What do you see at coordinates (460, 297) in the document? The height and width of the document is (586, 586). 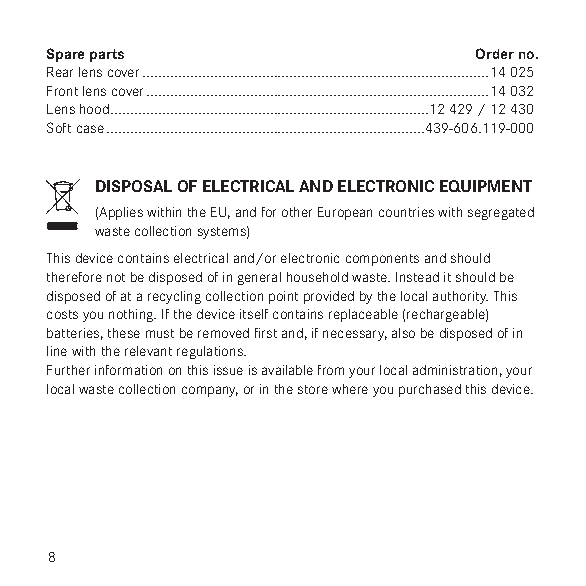 I see `authority` at bounding box center [460, 297].
